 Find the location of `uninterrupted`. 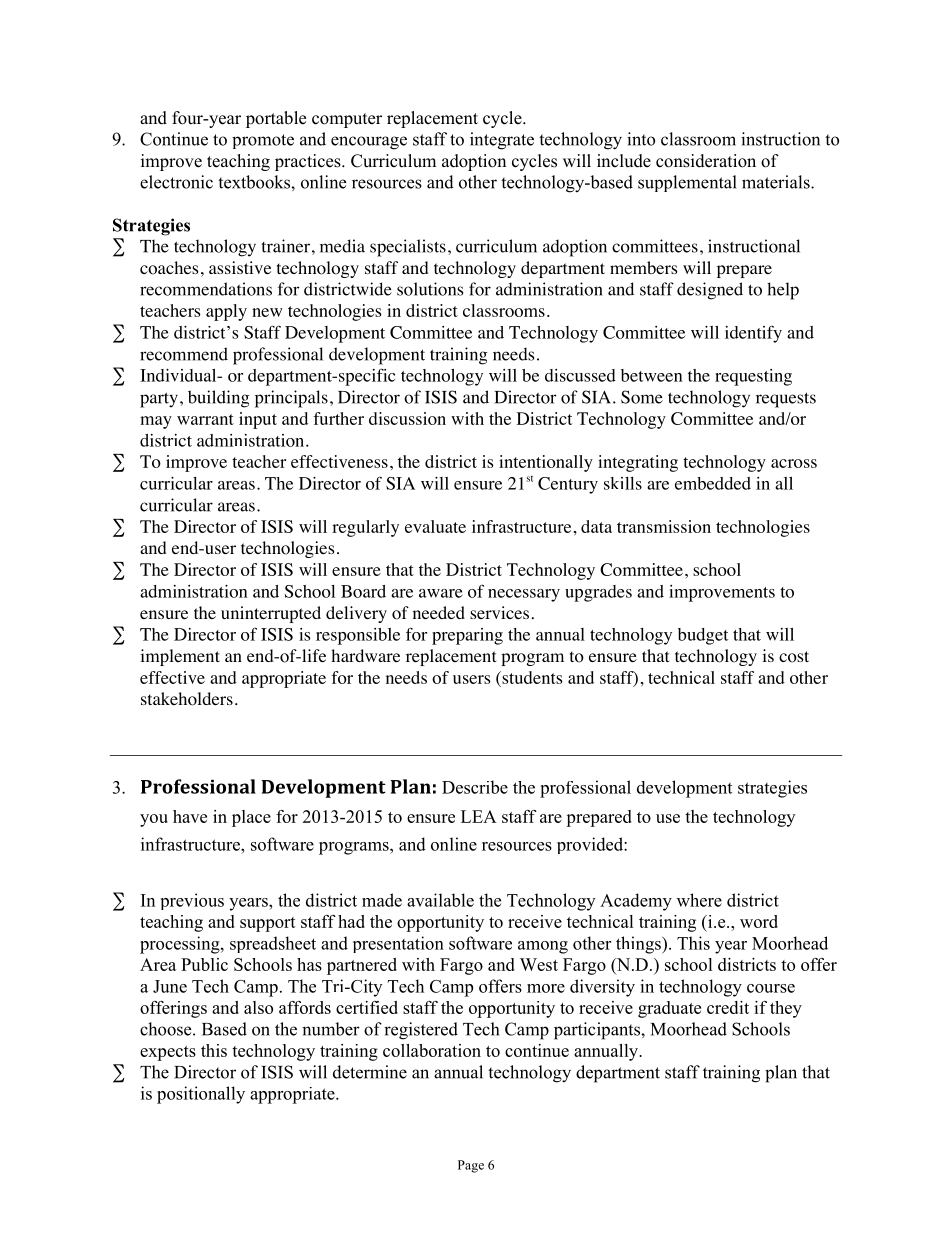

uninterrupted is located at coordinates (271, 614).
